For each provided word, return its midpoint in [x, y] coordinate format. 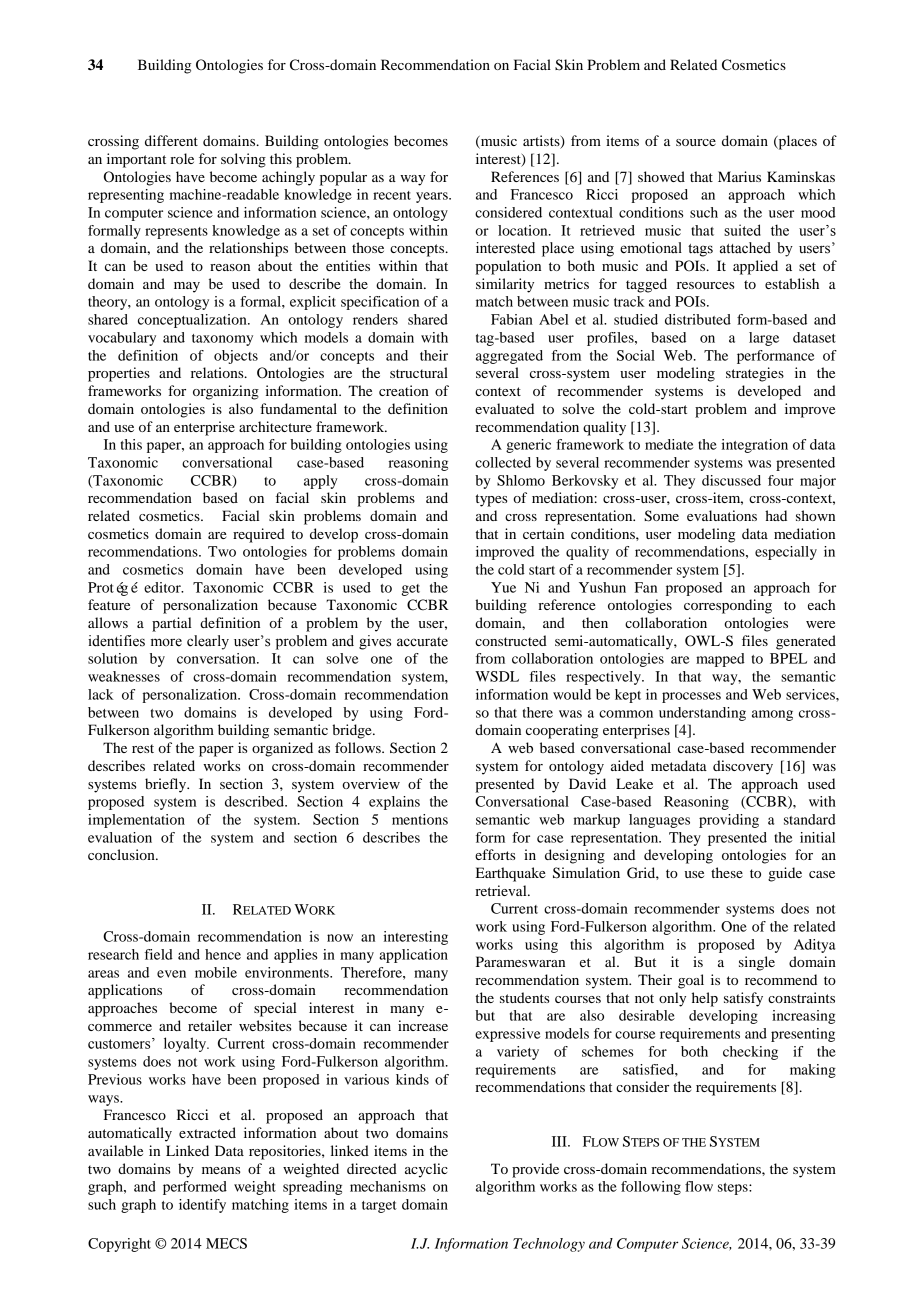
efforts [495, 854]
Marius [739, 176]
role [182, 158]
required [259, 535]
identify [202, 1206]
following [651, 1188]
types [491, 500]
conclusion [122, 854]
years [433, 197]
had [776, 515]
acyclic [426, 1170]
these [727, 872]
